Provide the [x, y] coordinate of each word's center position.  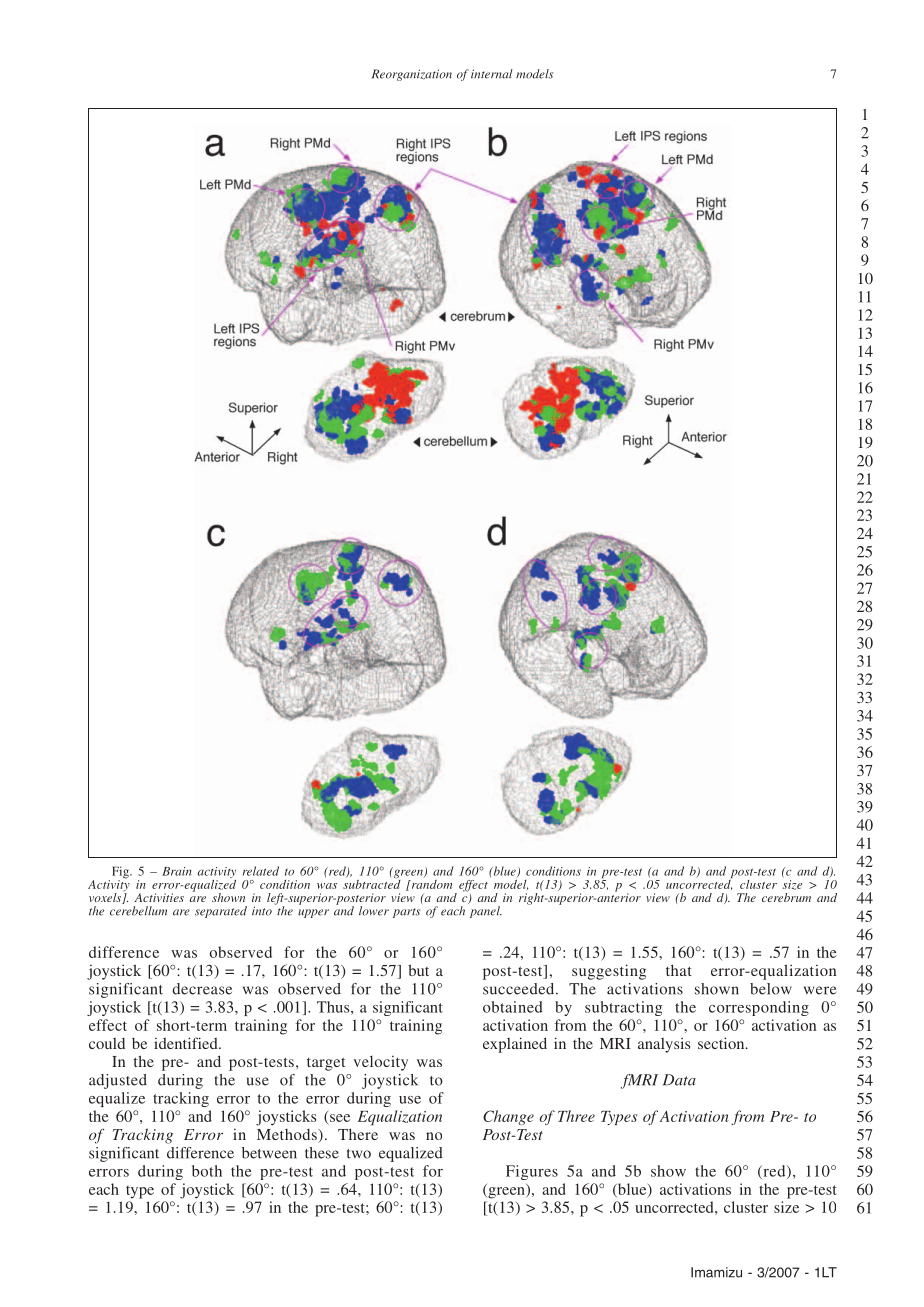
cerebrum [786, 897]
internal [492, 74]
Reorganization [412, 75]
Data [679, 1080]
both [207, 1171]
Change [508, 1117]
